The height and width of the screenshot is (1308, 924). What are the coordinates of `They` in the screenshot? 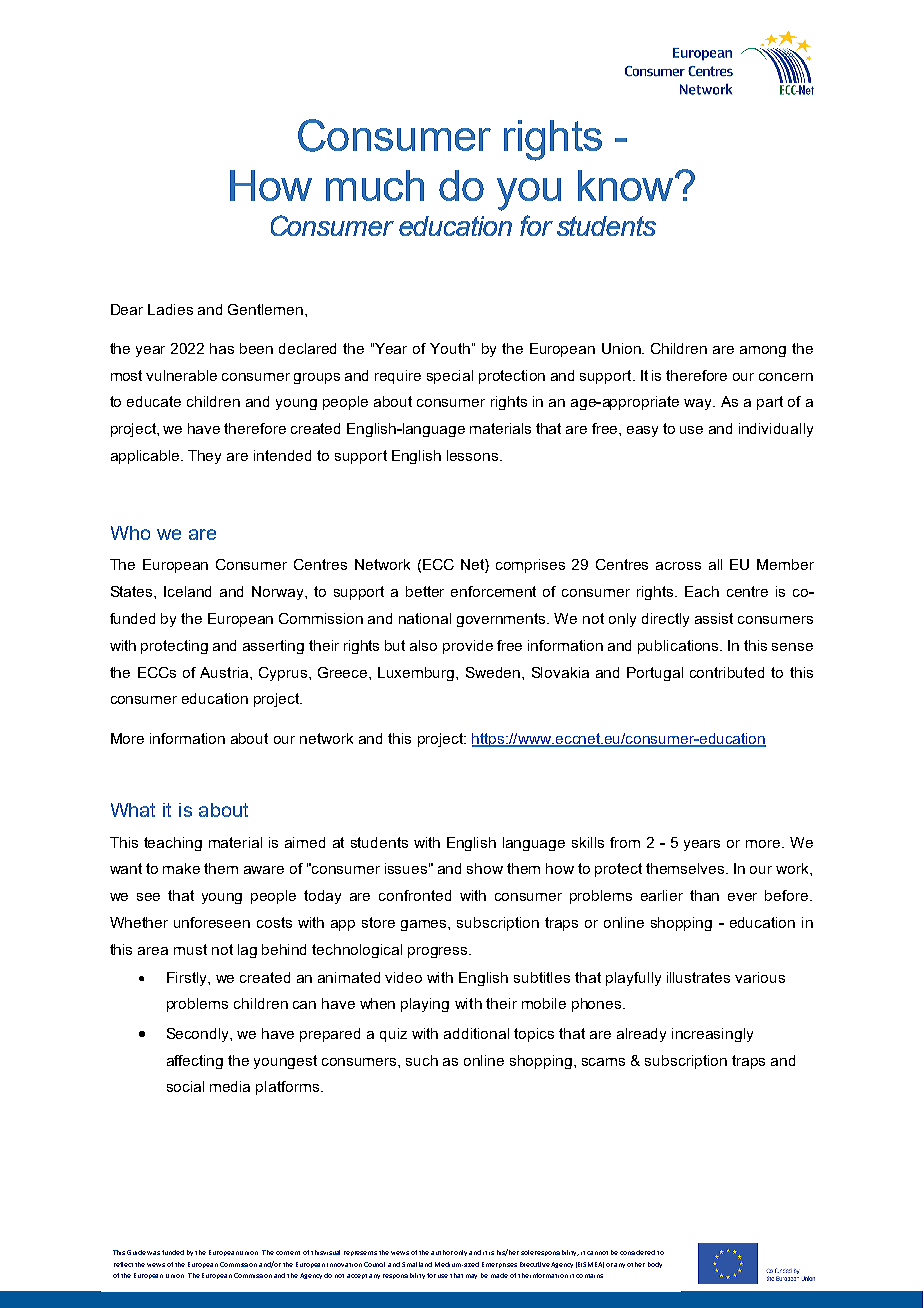 It's located at (204, 457).
